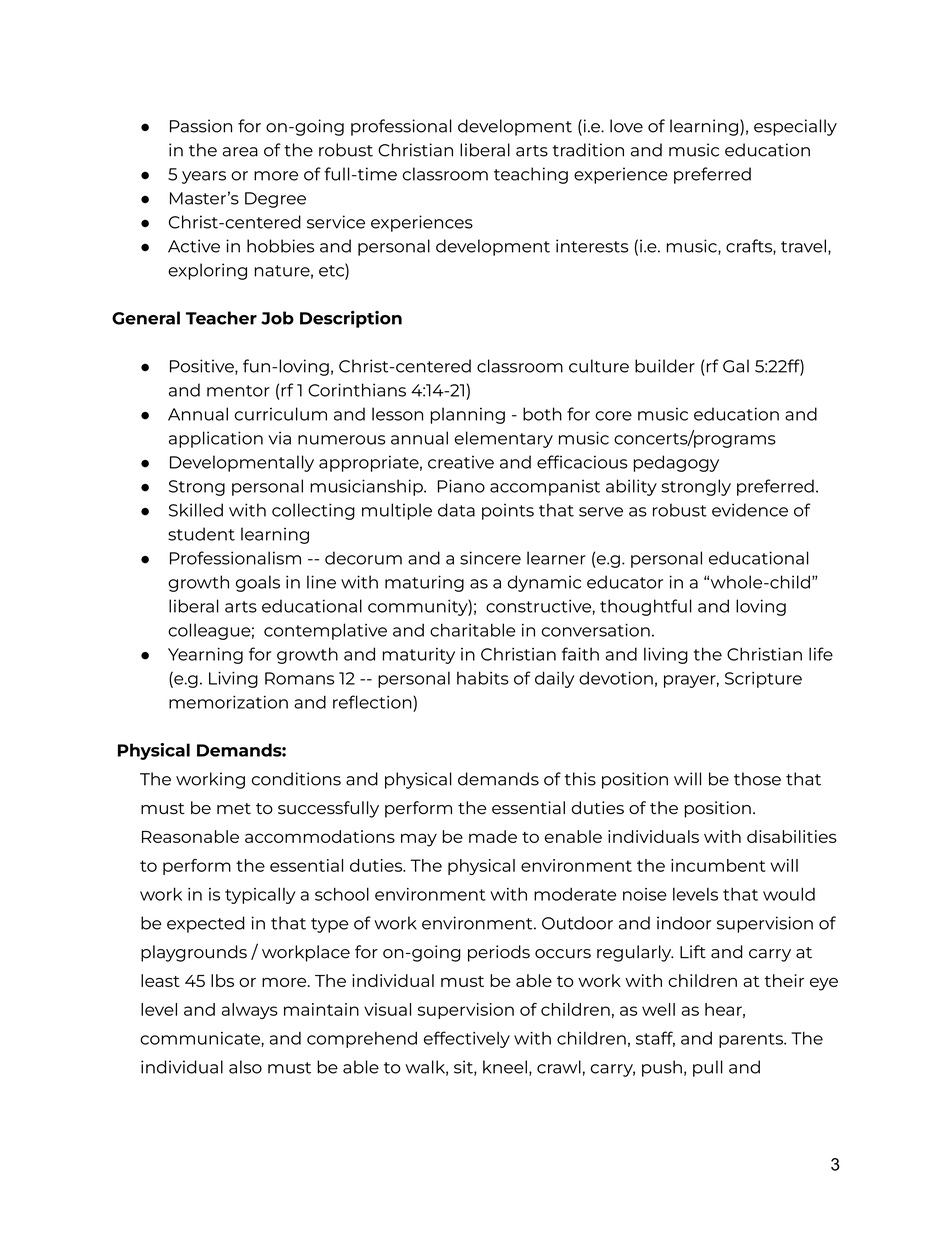 The image size is (952, 1233). What do you see at coordinates (216, 439) in the screenshot?
I see `application` at bounding box center [216, 439].
